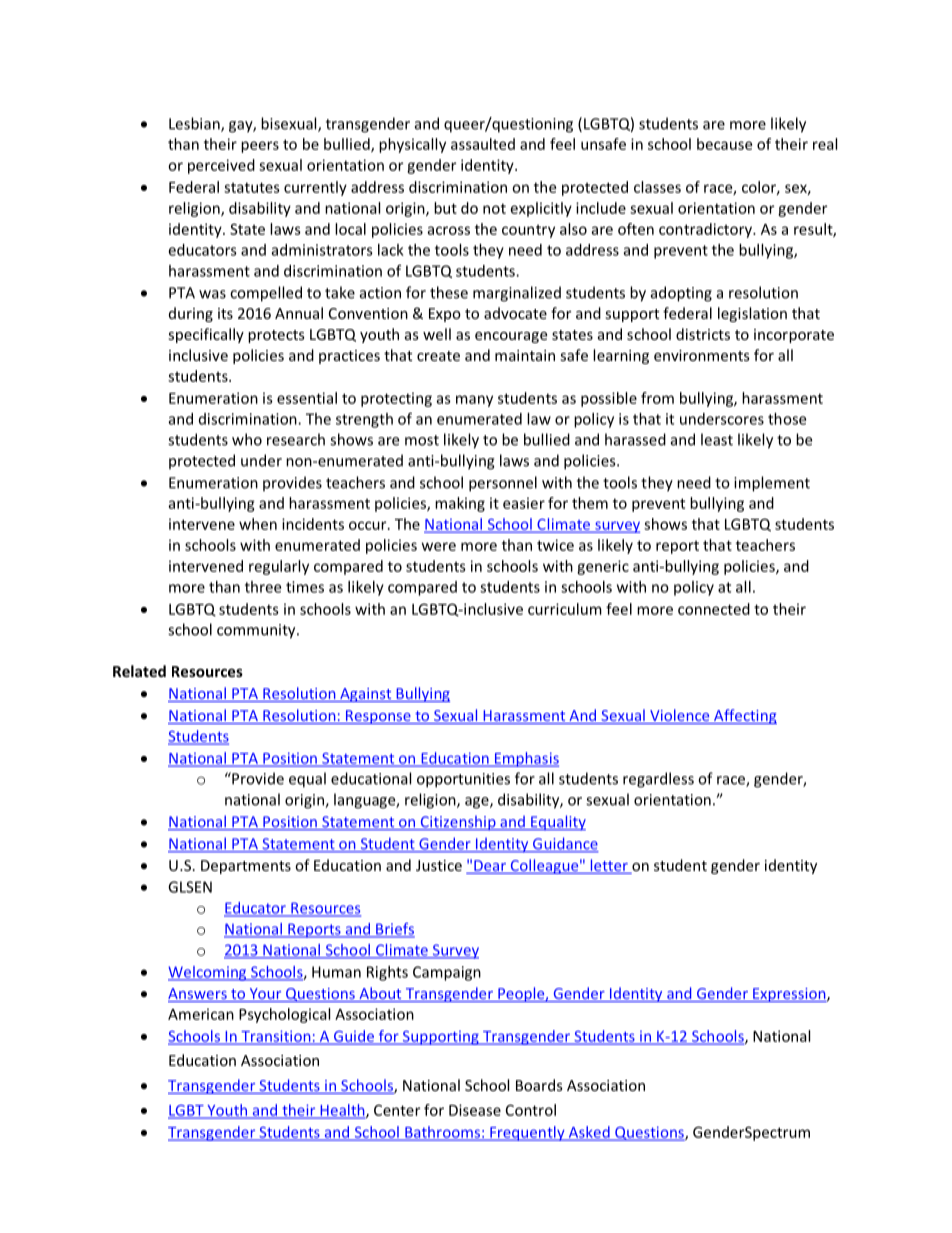  What do you see at coordinates (221, 166) in the screenshot?
I see `perceived` at bounding box center [221, 166].
